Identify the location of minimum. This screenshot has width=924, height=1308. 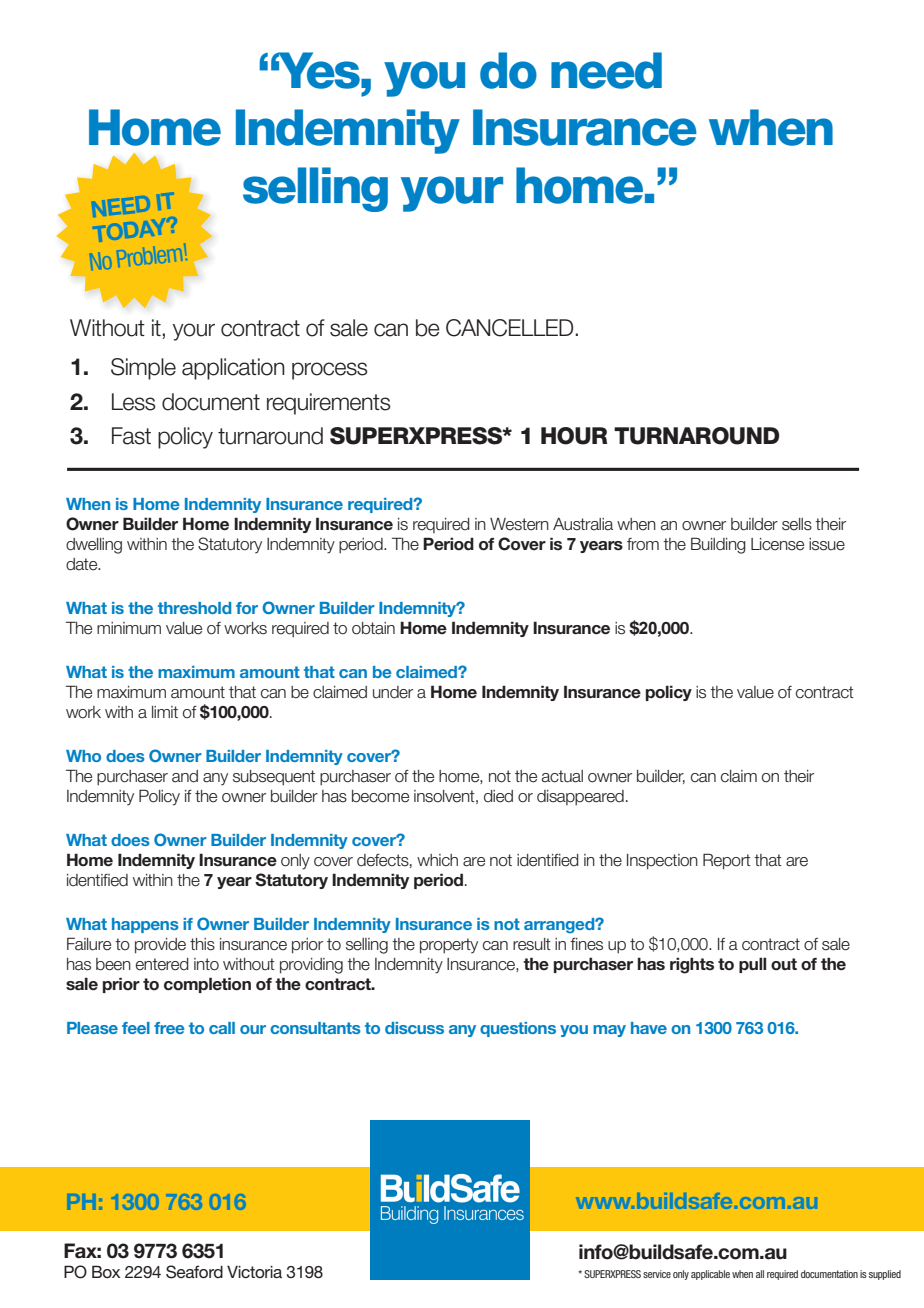
(129, 628).
